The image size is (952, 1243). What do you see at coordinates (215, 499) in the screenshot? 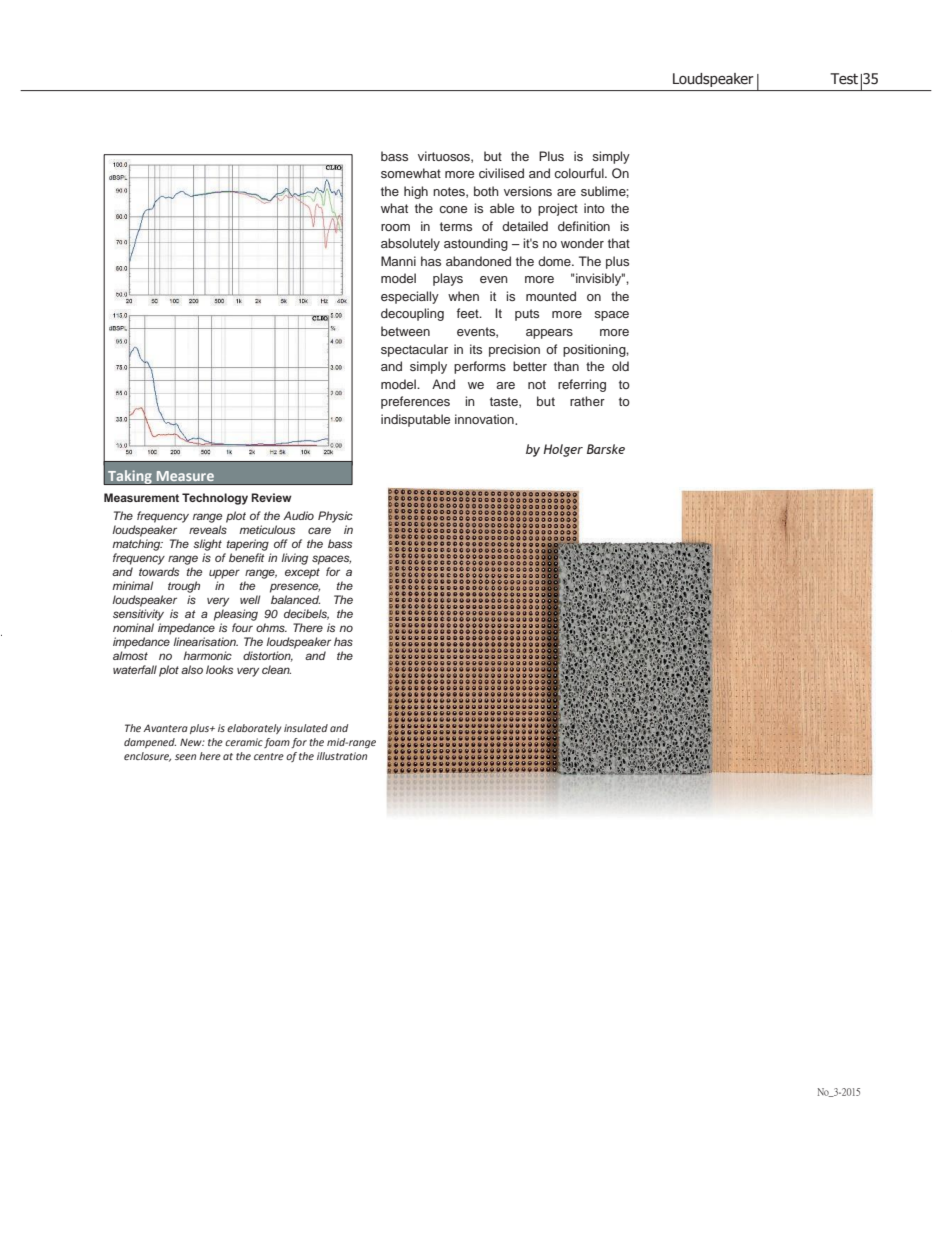
I see `Technology` at bounding box center [215, 499].
